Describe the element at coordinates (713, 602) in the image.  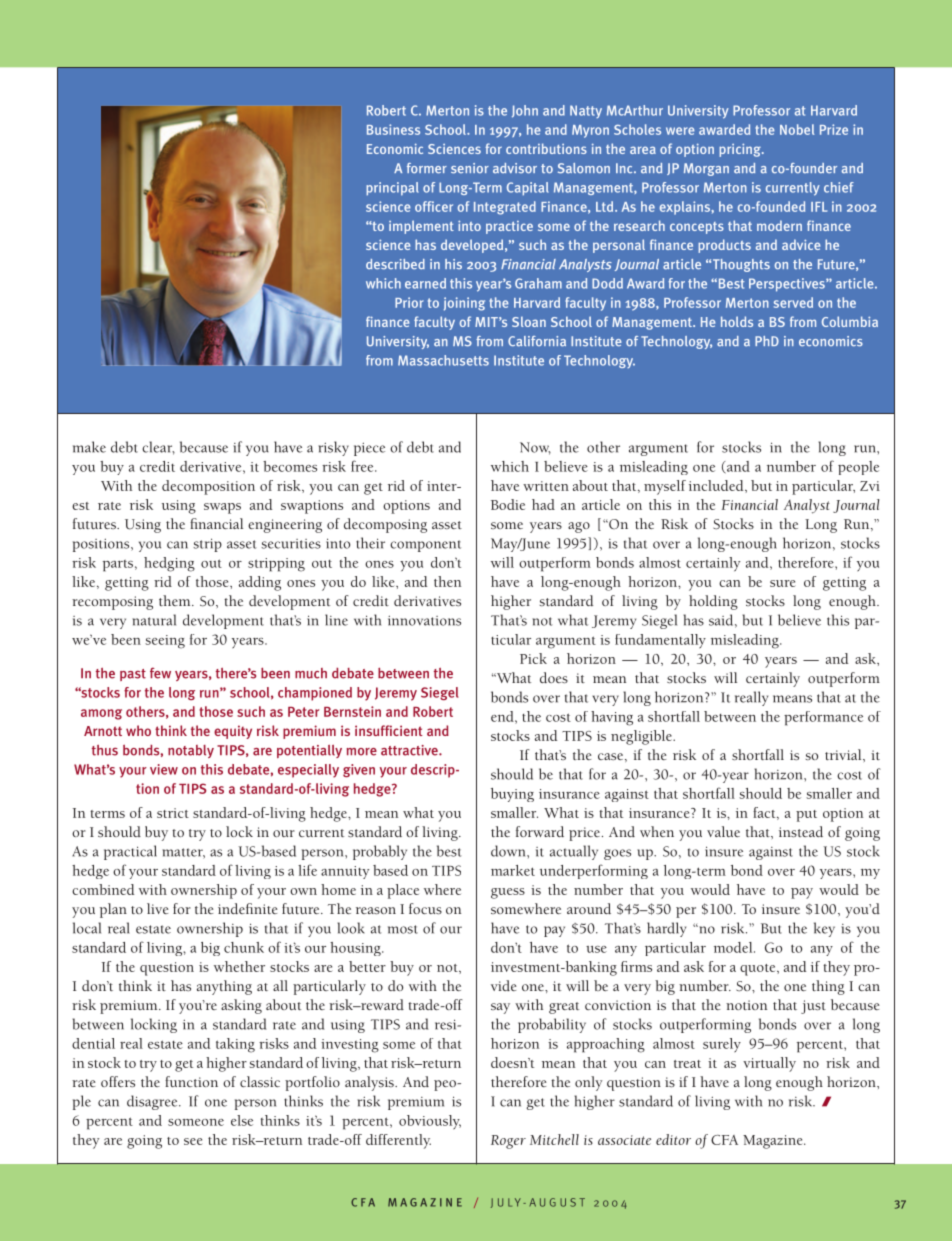
I see `holding` at that location.
